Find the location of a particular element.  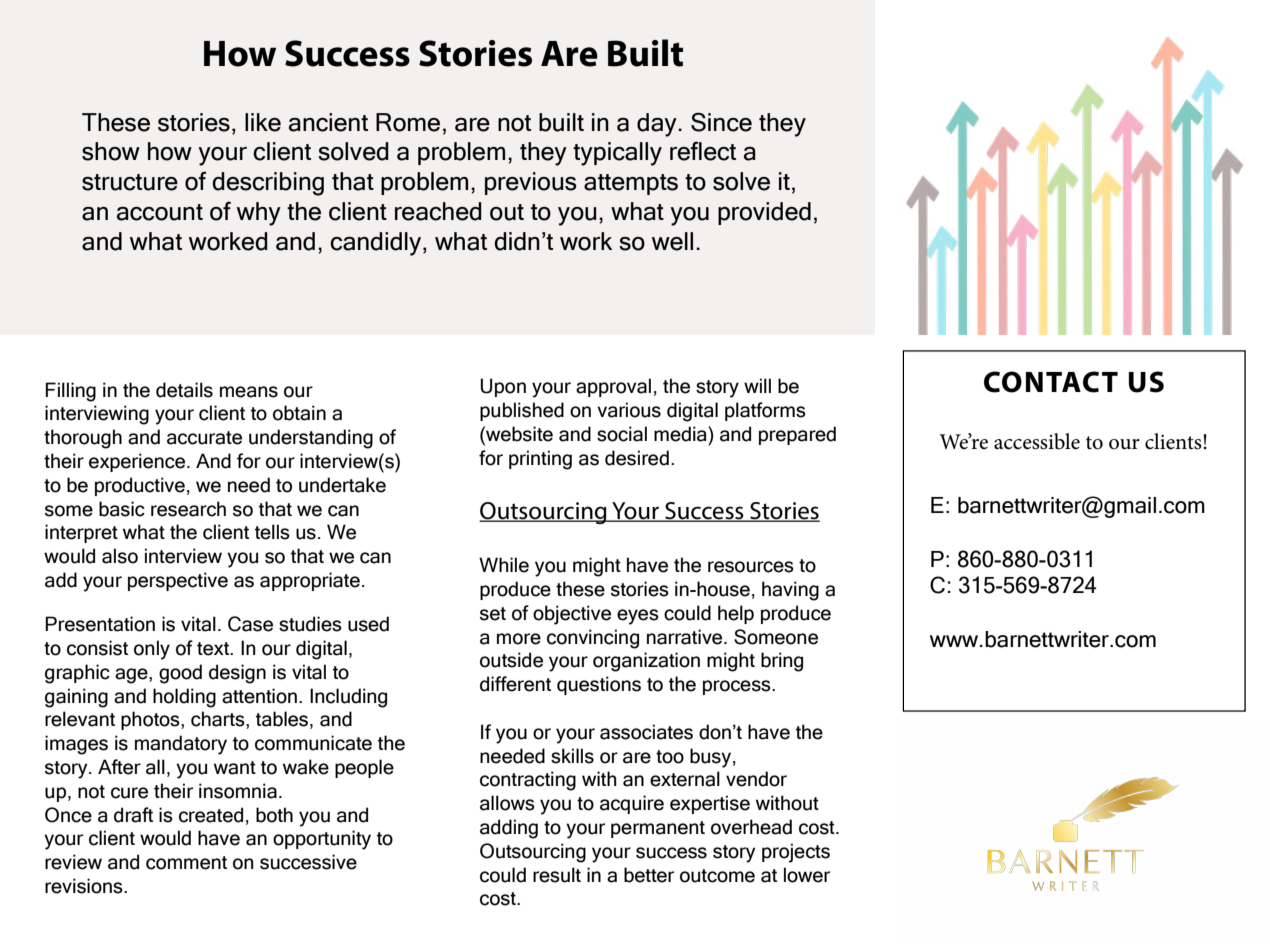

CONTACT is located at coordinates (1051, 382).
